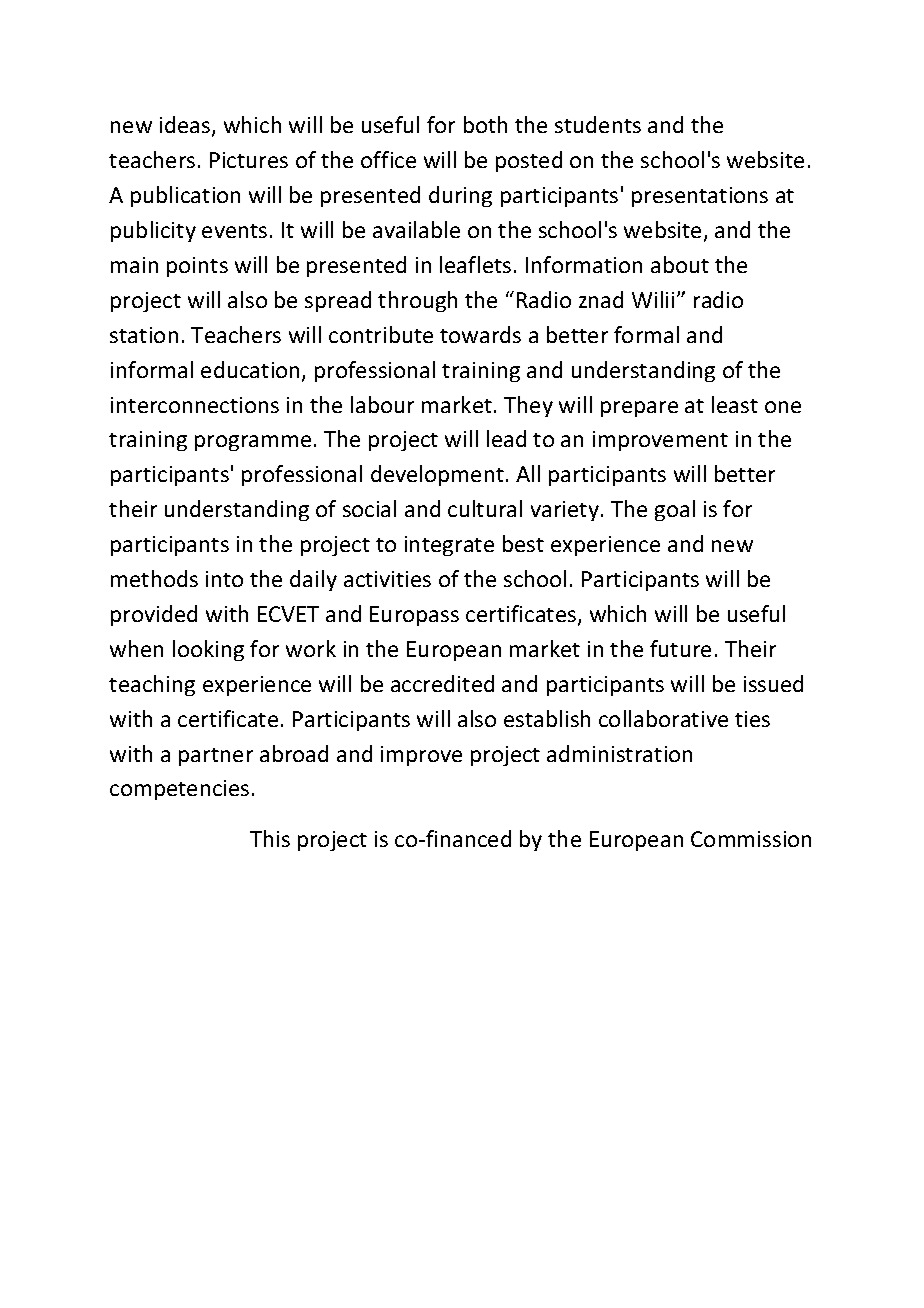 The width and height of the page is (924, 1308). Describe the element at coordinates (700, 197) in the page. I see `presentations` at that location.
